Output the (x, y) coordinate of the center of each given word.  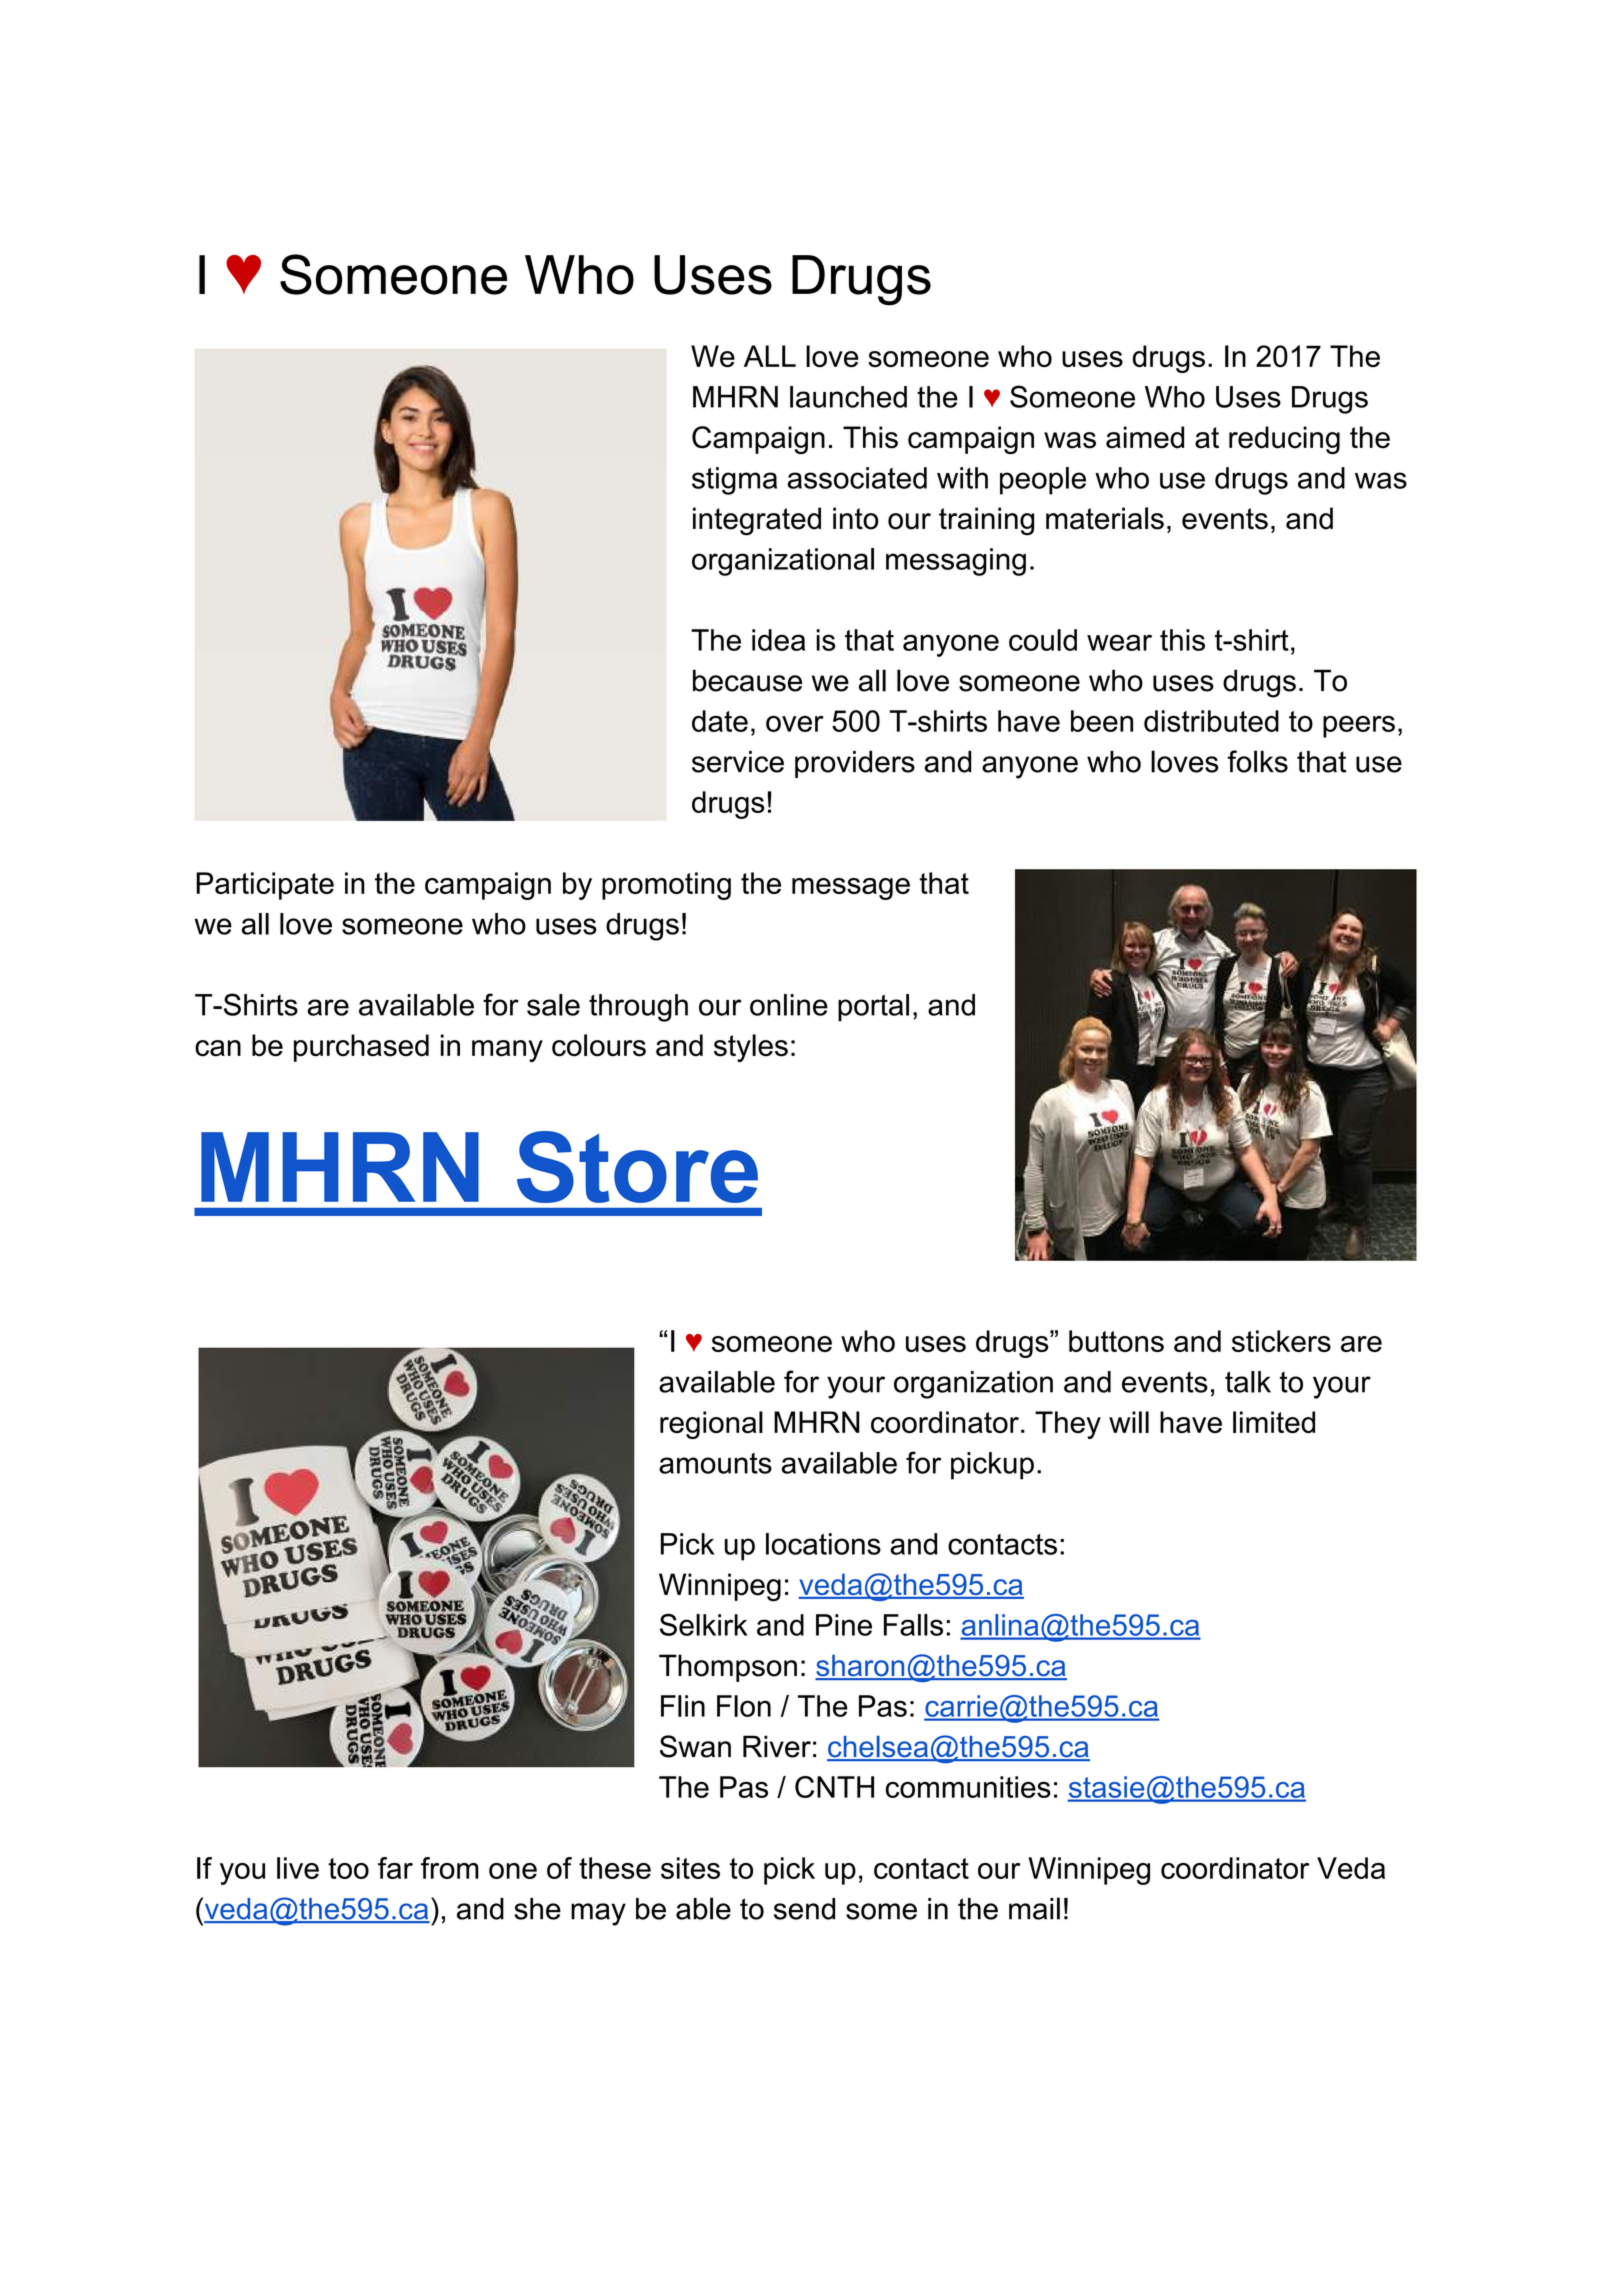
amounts (715, 1463)
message (851, 889)
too (348, 1868)
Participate (265, 886)
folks (1257, 761)
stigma (734, 481)
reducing (1284, 440)
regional (711, 1425)
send (804, 1909)
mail (1034, 1908)
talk (1248, 1382)
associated (857, 478)
